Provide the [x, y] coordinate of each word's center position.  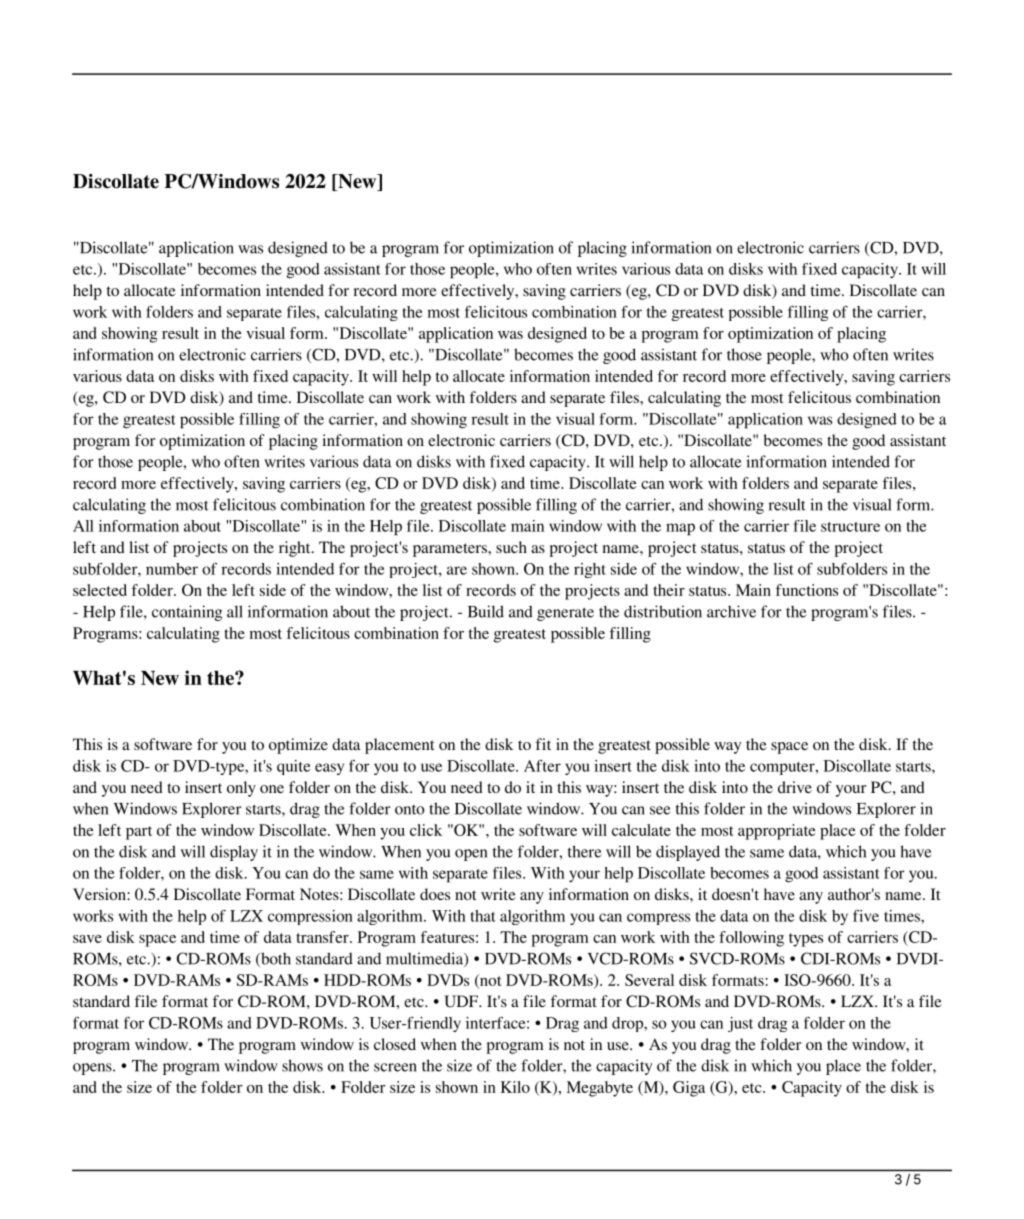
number [172, 569]
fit [543, 744]
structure [850, 527]
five [866, 916]
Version [100, 894]
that [483, 916]
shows [302, 1065]
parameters [451, 550]
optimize [298, 746]
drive [795, 787]
